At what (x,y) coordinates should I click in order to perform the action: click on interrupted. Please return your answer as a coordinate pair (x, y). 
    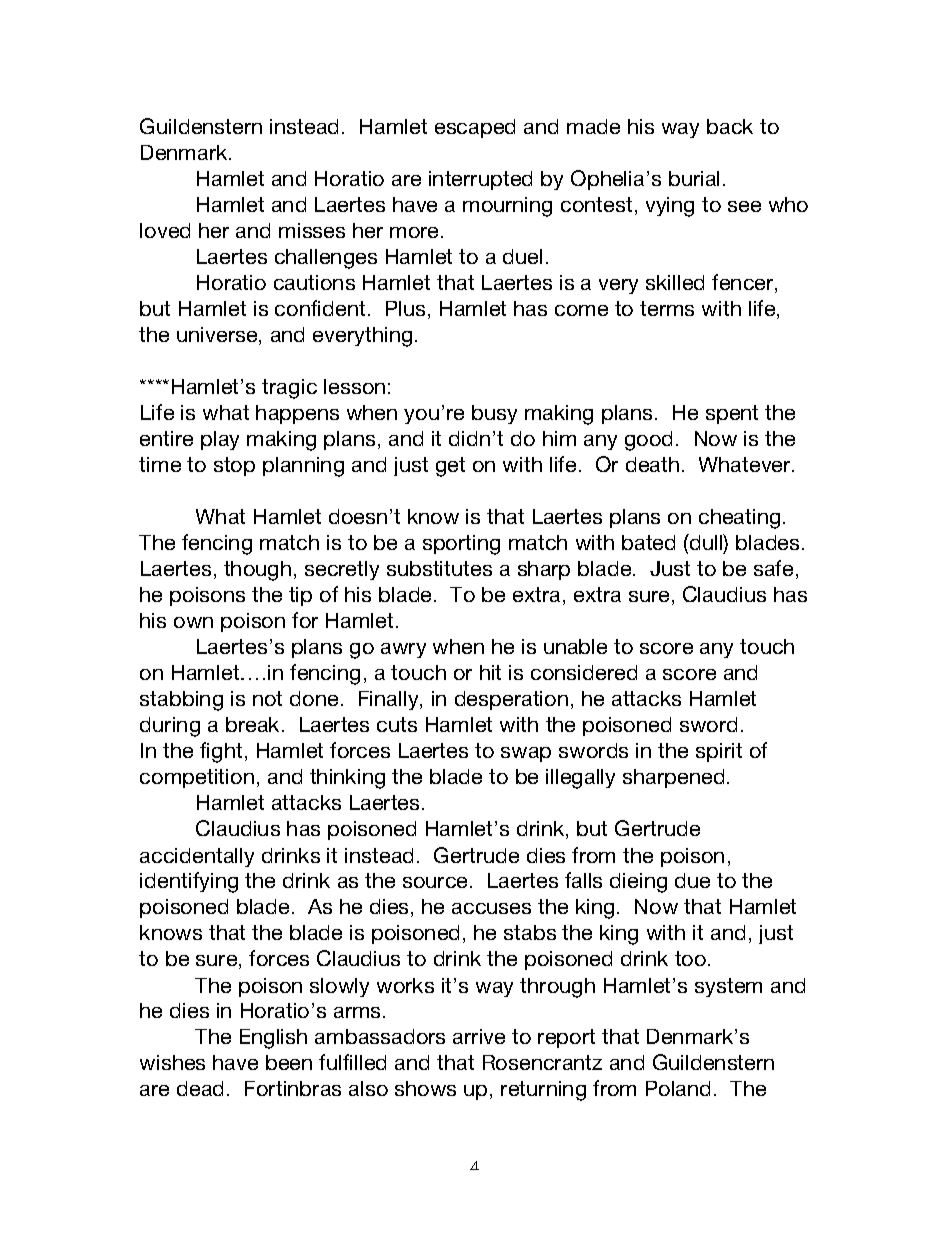
    Looking at the image, I should click on (480, 180).
